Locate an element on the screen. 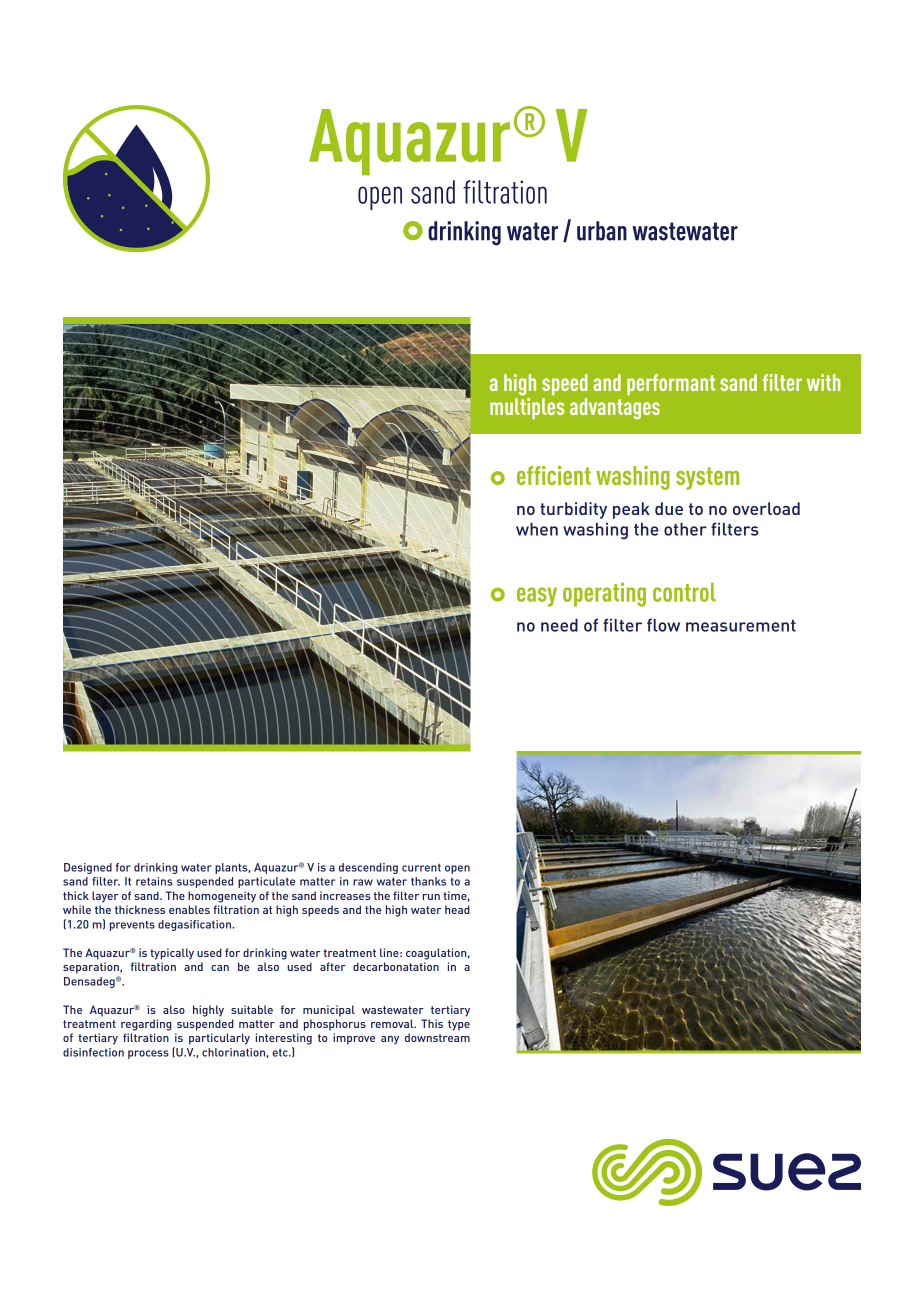 This screenshot has height=1290, width=924. regarding is located at coordinates (146, 1025).
